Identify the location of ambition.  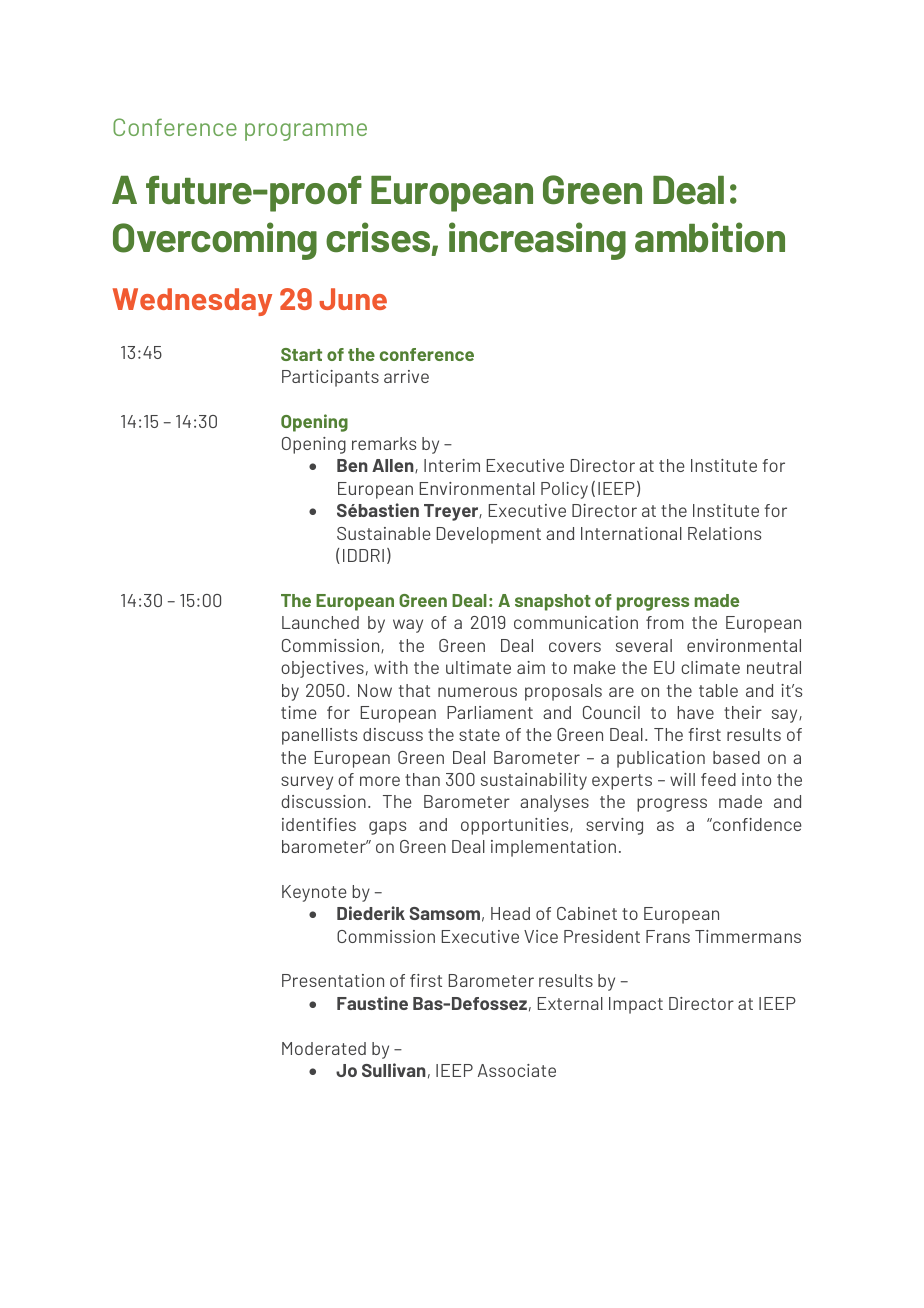
(710, 237).
